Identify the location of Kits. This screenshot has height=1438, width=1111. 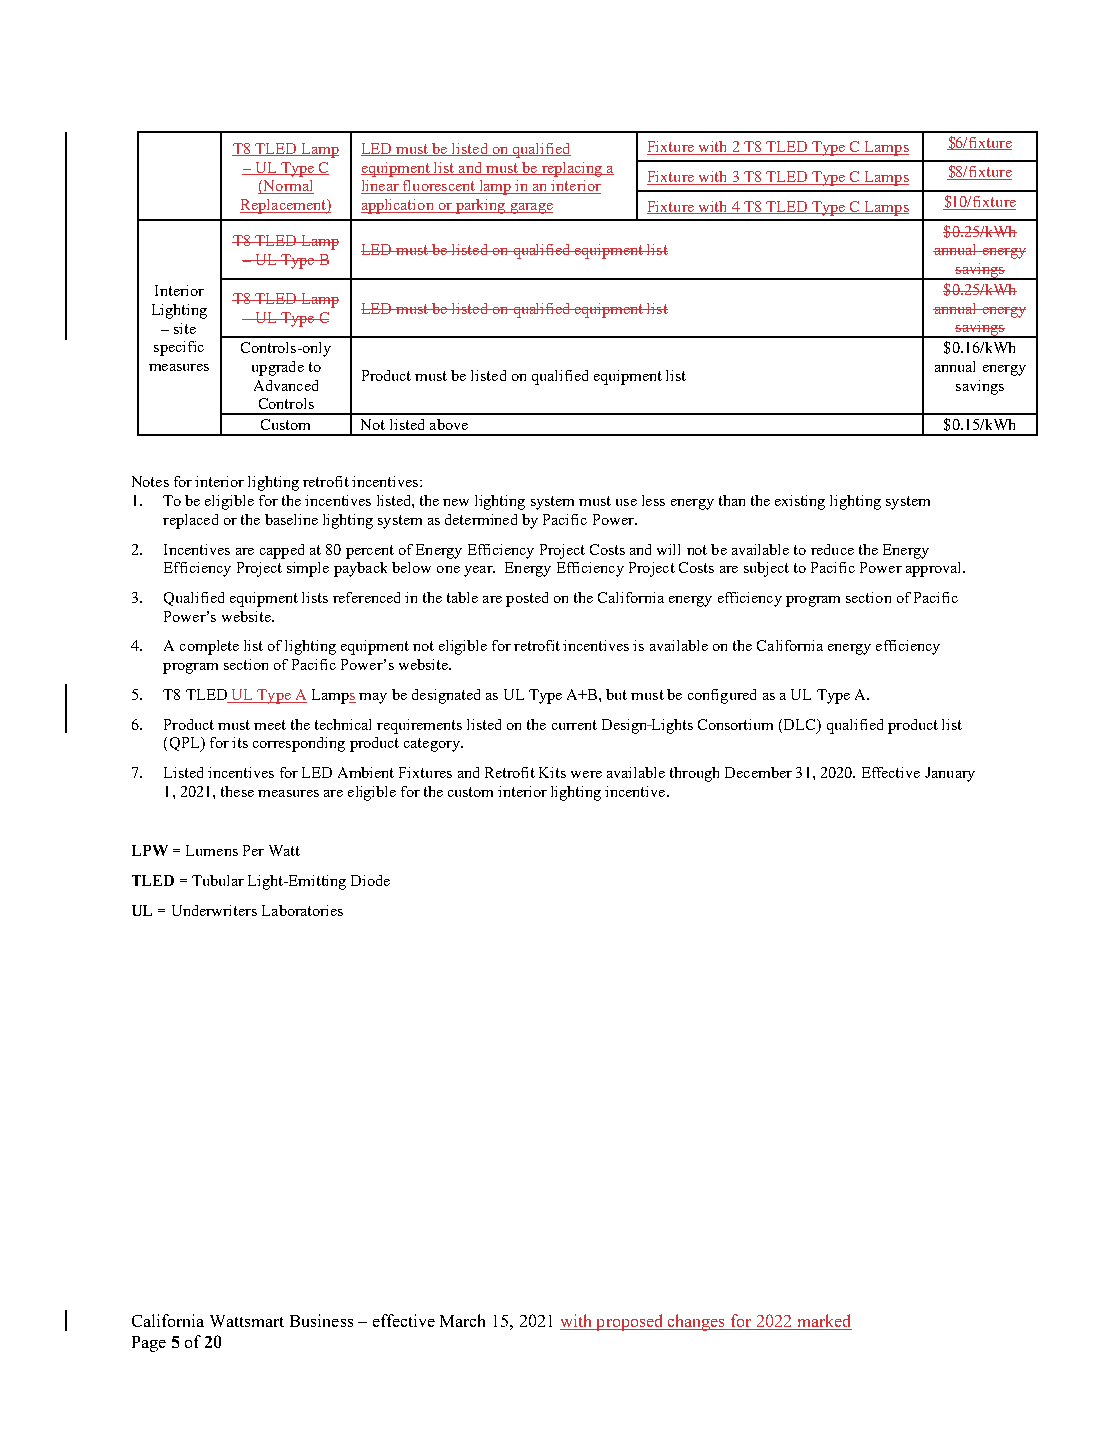
(552, 772).
